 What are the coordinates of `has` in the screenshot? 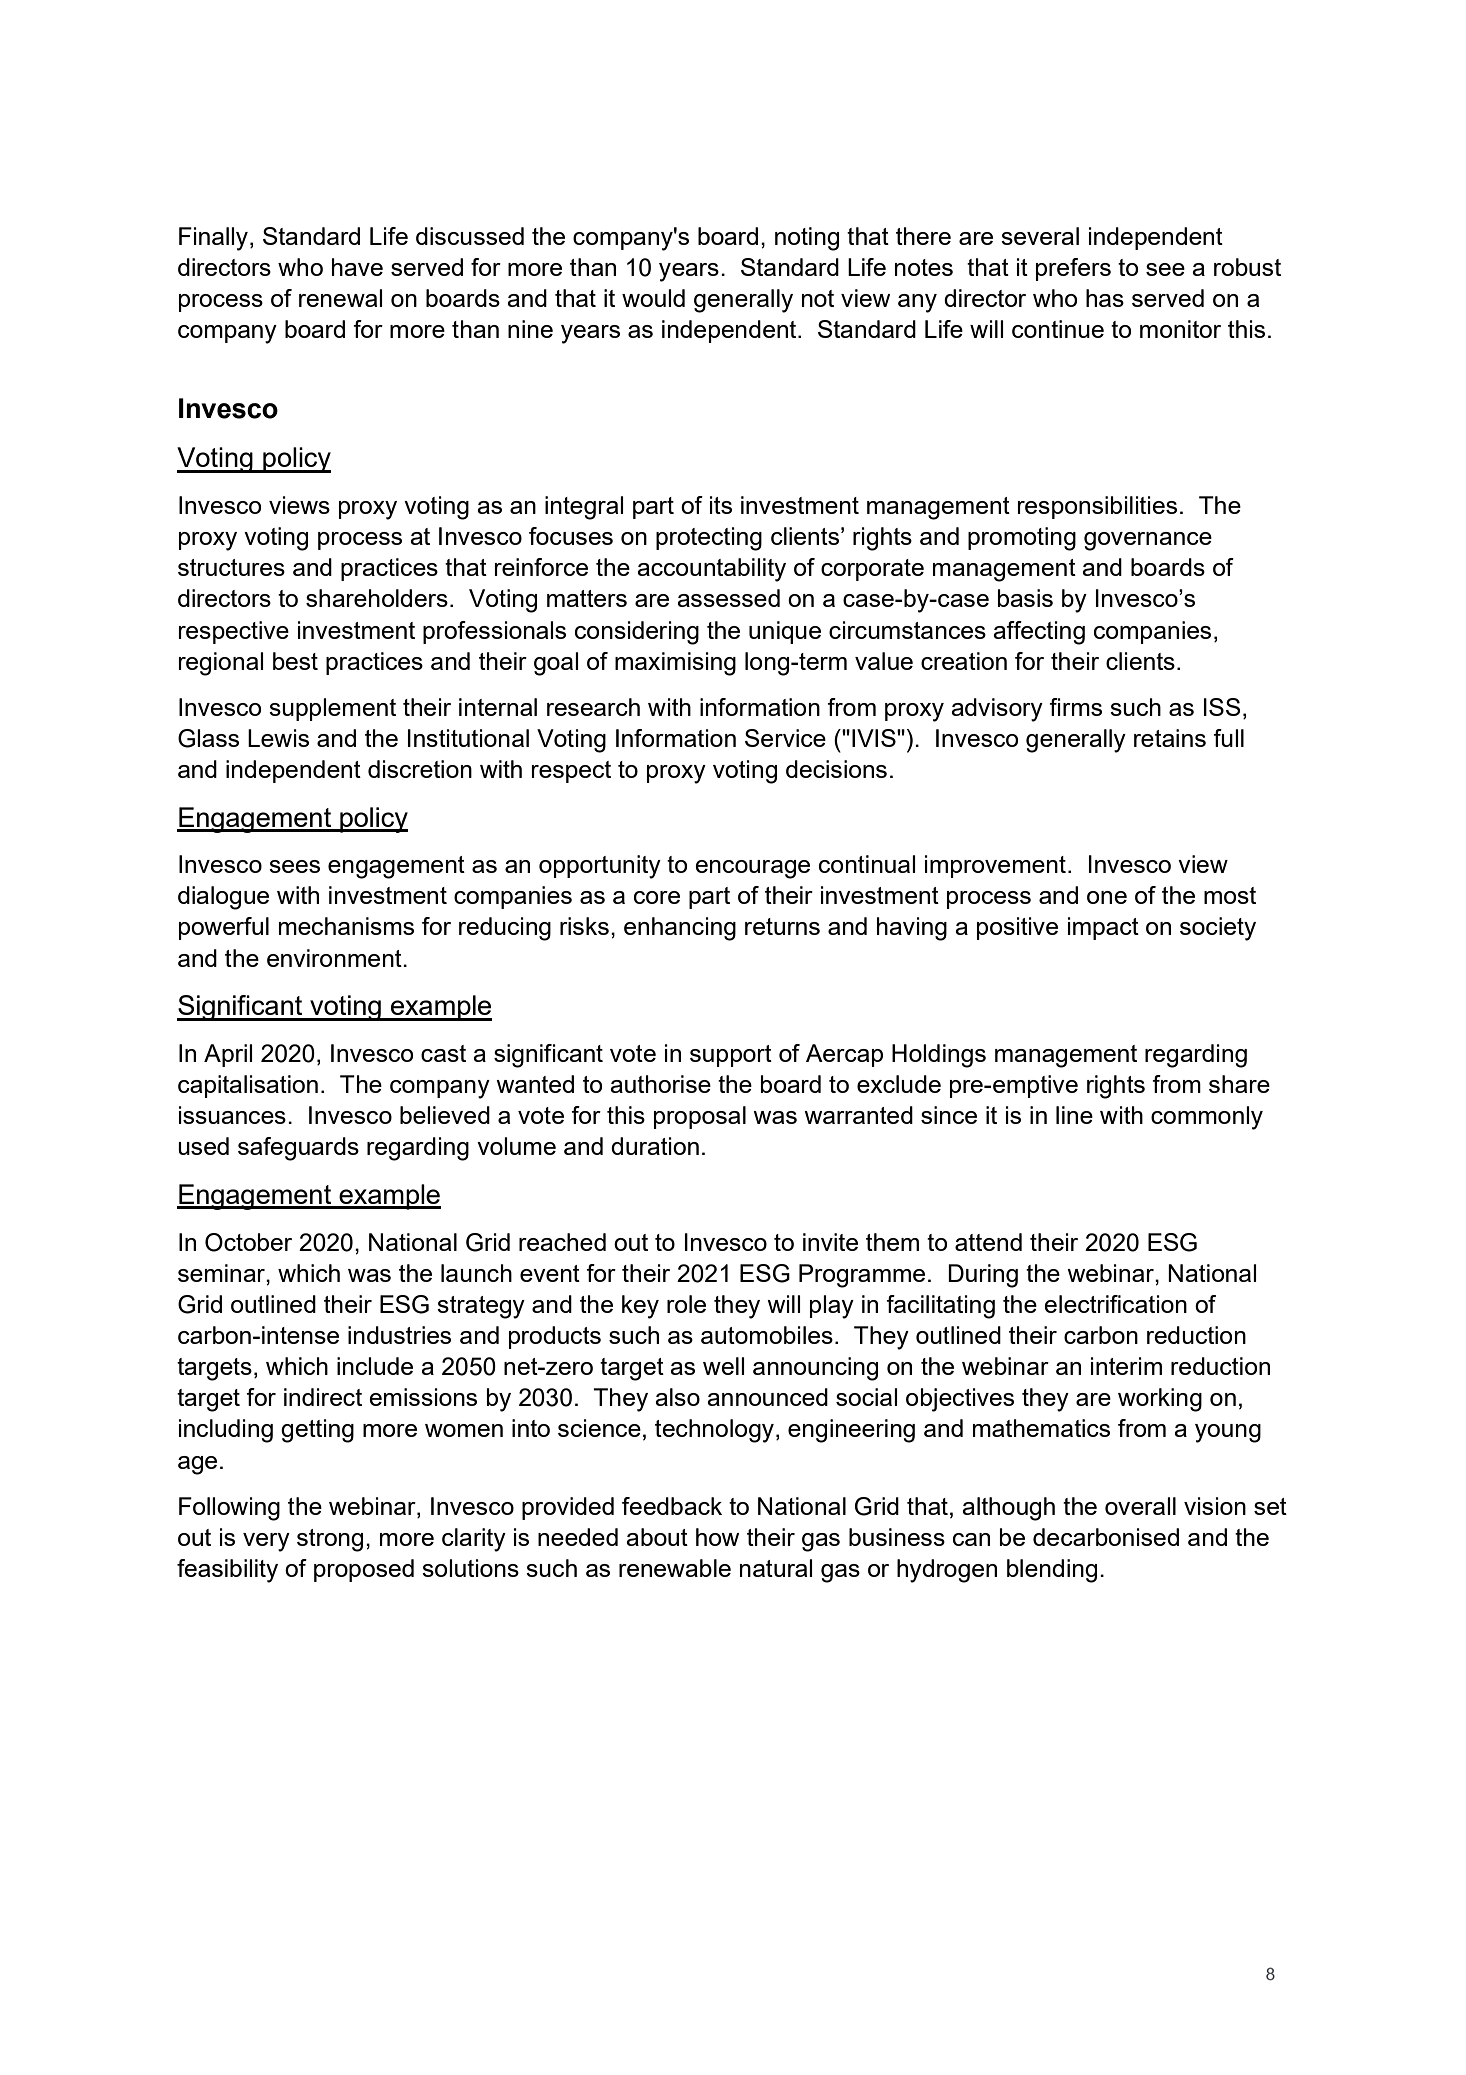 It's located at (1105, 298).
